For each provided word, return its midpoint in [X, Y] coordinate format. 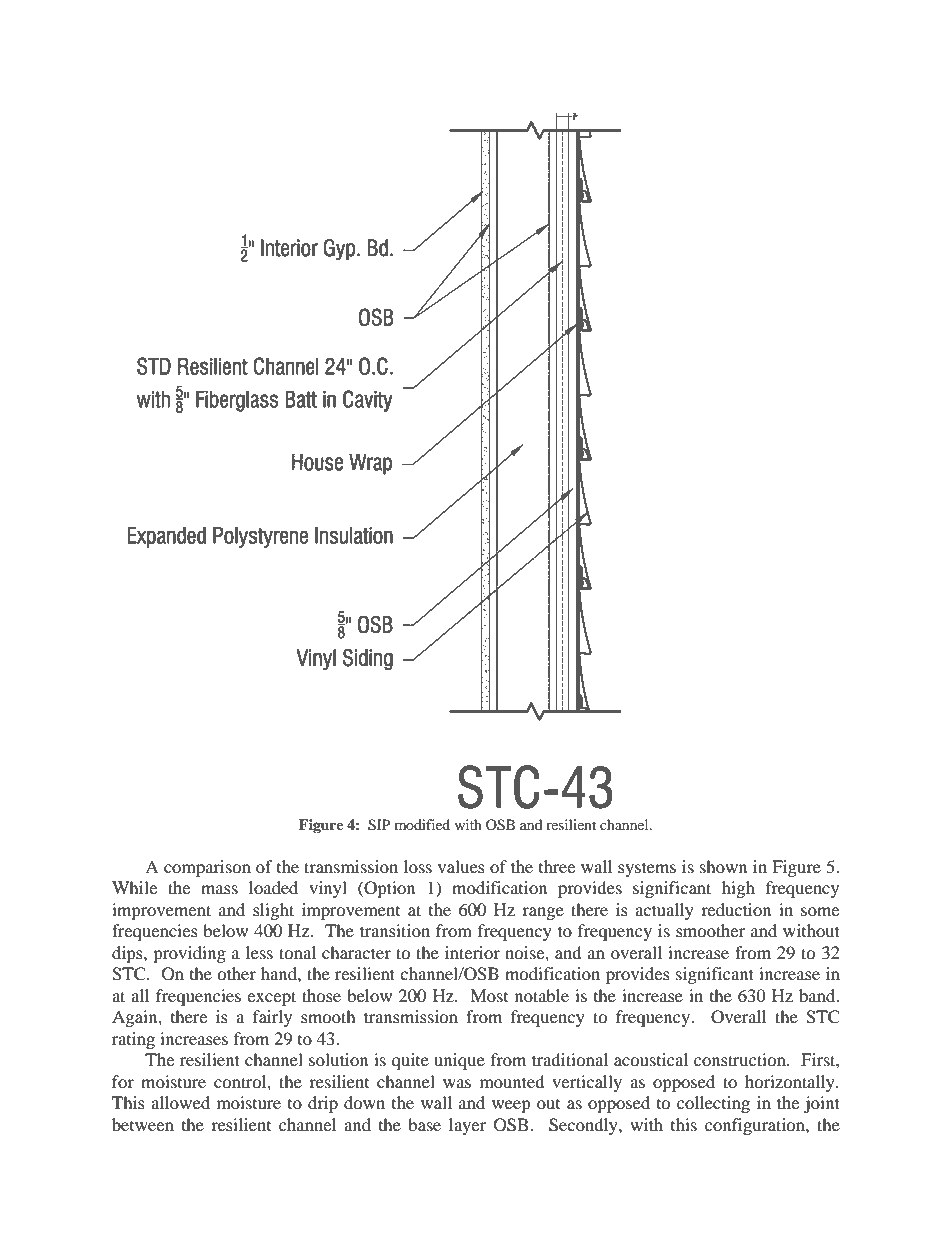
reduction [736, 909]
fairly [272, 1018]
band [818, 995]
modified [422, 824]
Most [489, 995]
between [143, 1124]
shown [723, 866]
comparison [207, 868]
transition [395, 930]
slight [273, 911]
